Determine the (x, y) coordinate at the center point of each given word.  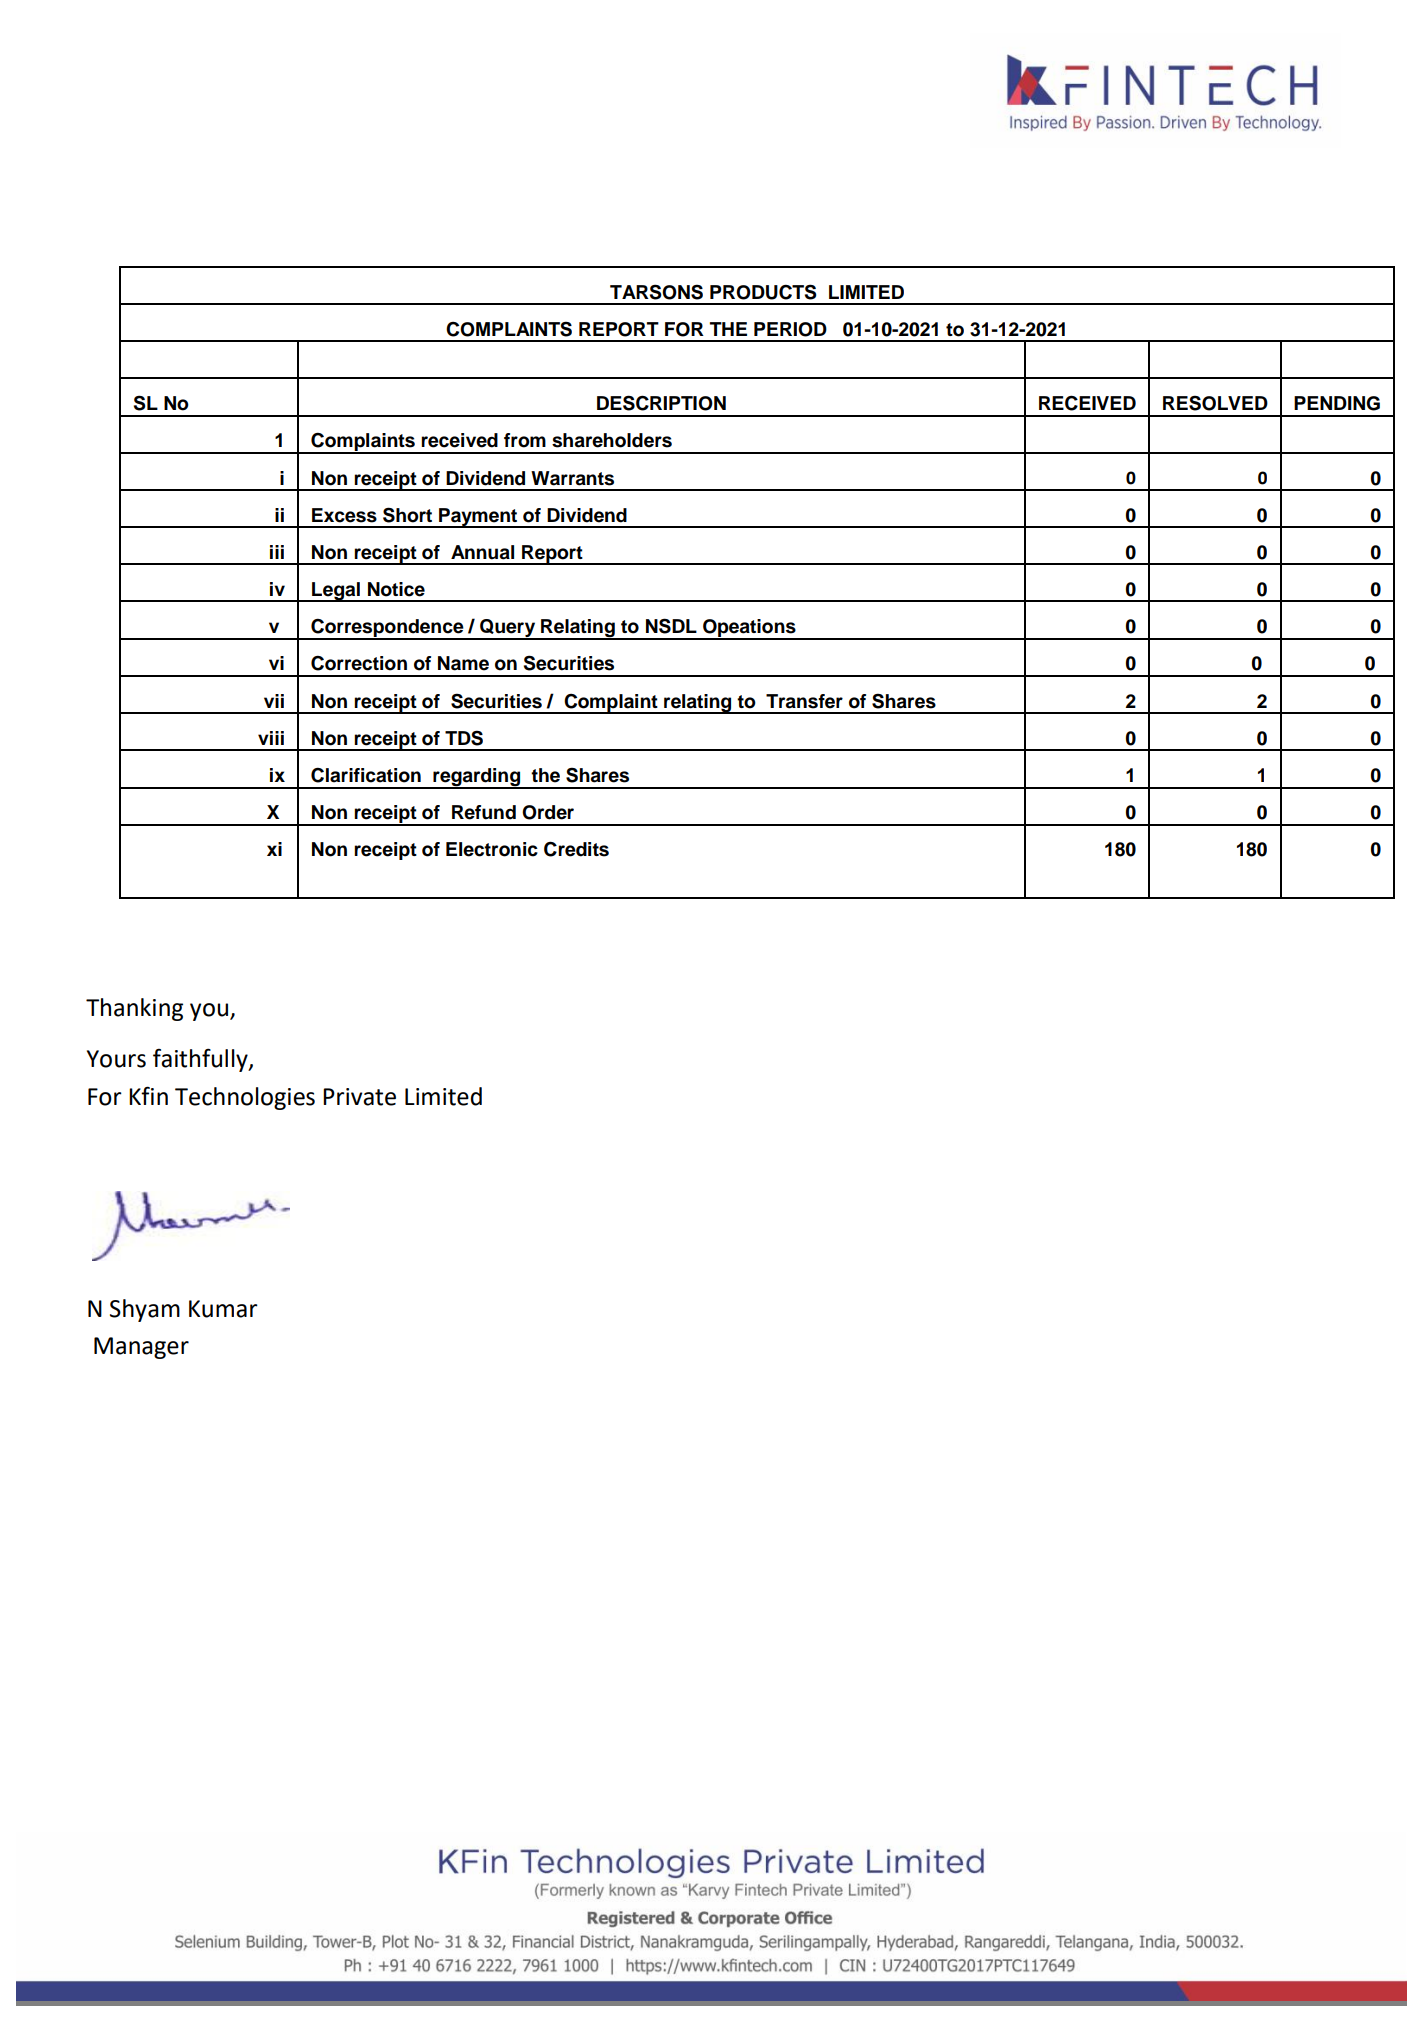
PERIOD (790, 329)
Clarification (366, 775)
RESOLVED (1215, 403)
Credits (576, 849)
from (525, 440)
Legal (336, 592)
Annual (482, 552)
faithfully (201, 1060)
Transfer (804, 701)
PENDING (1337, 403)
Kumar (223, 1309)
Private (359, 1097)
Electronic (492, 849)
